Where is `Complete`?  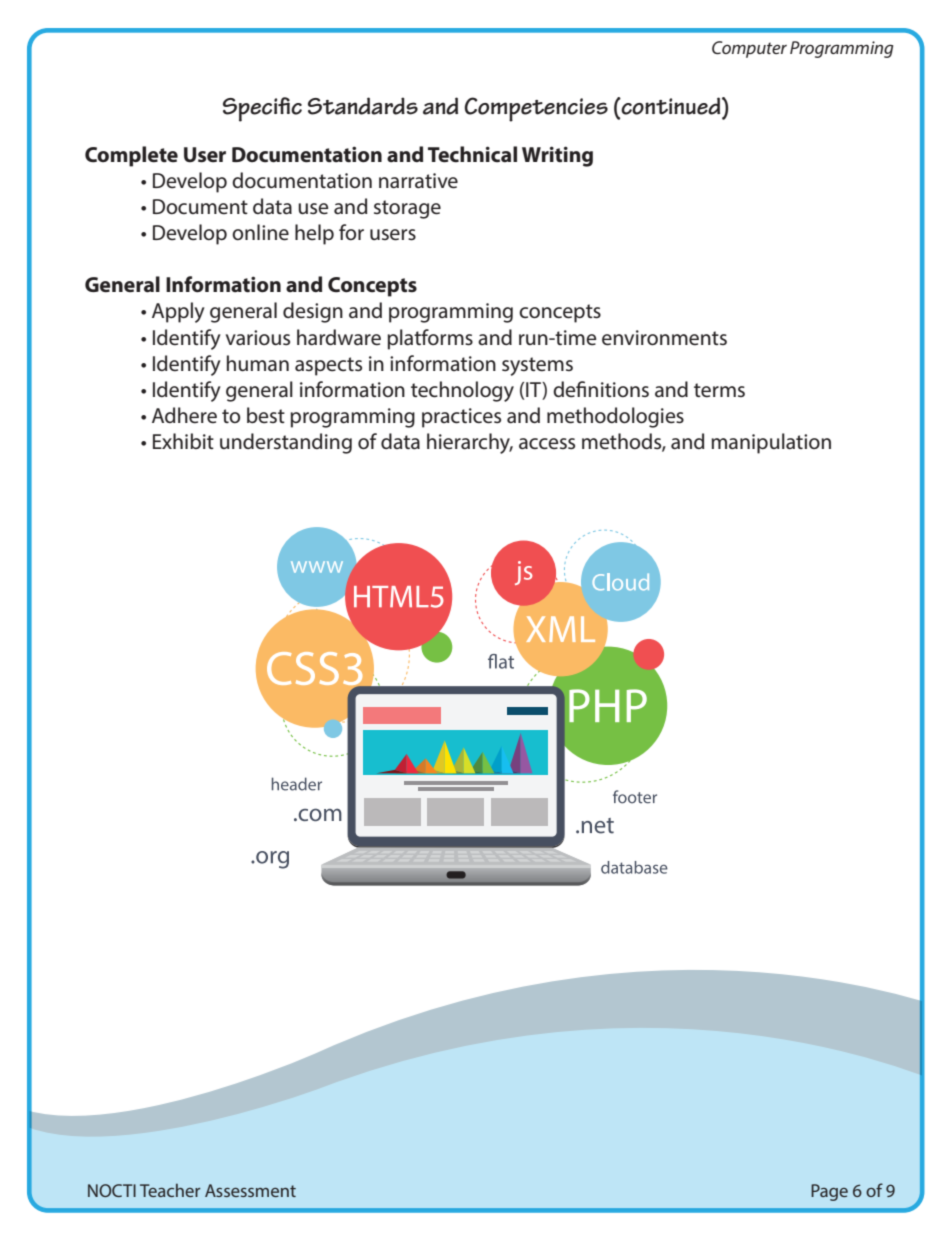 Complete is located at coordinates (131, 156).
